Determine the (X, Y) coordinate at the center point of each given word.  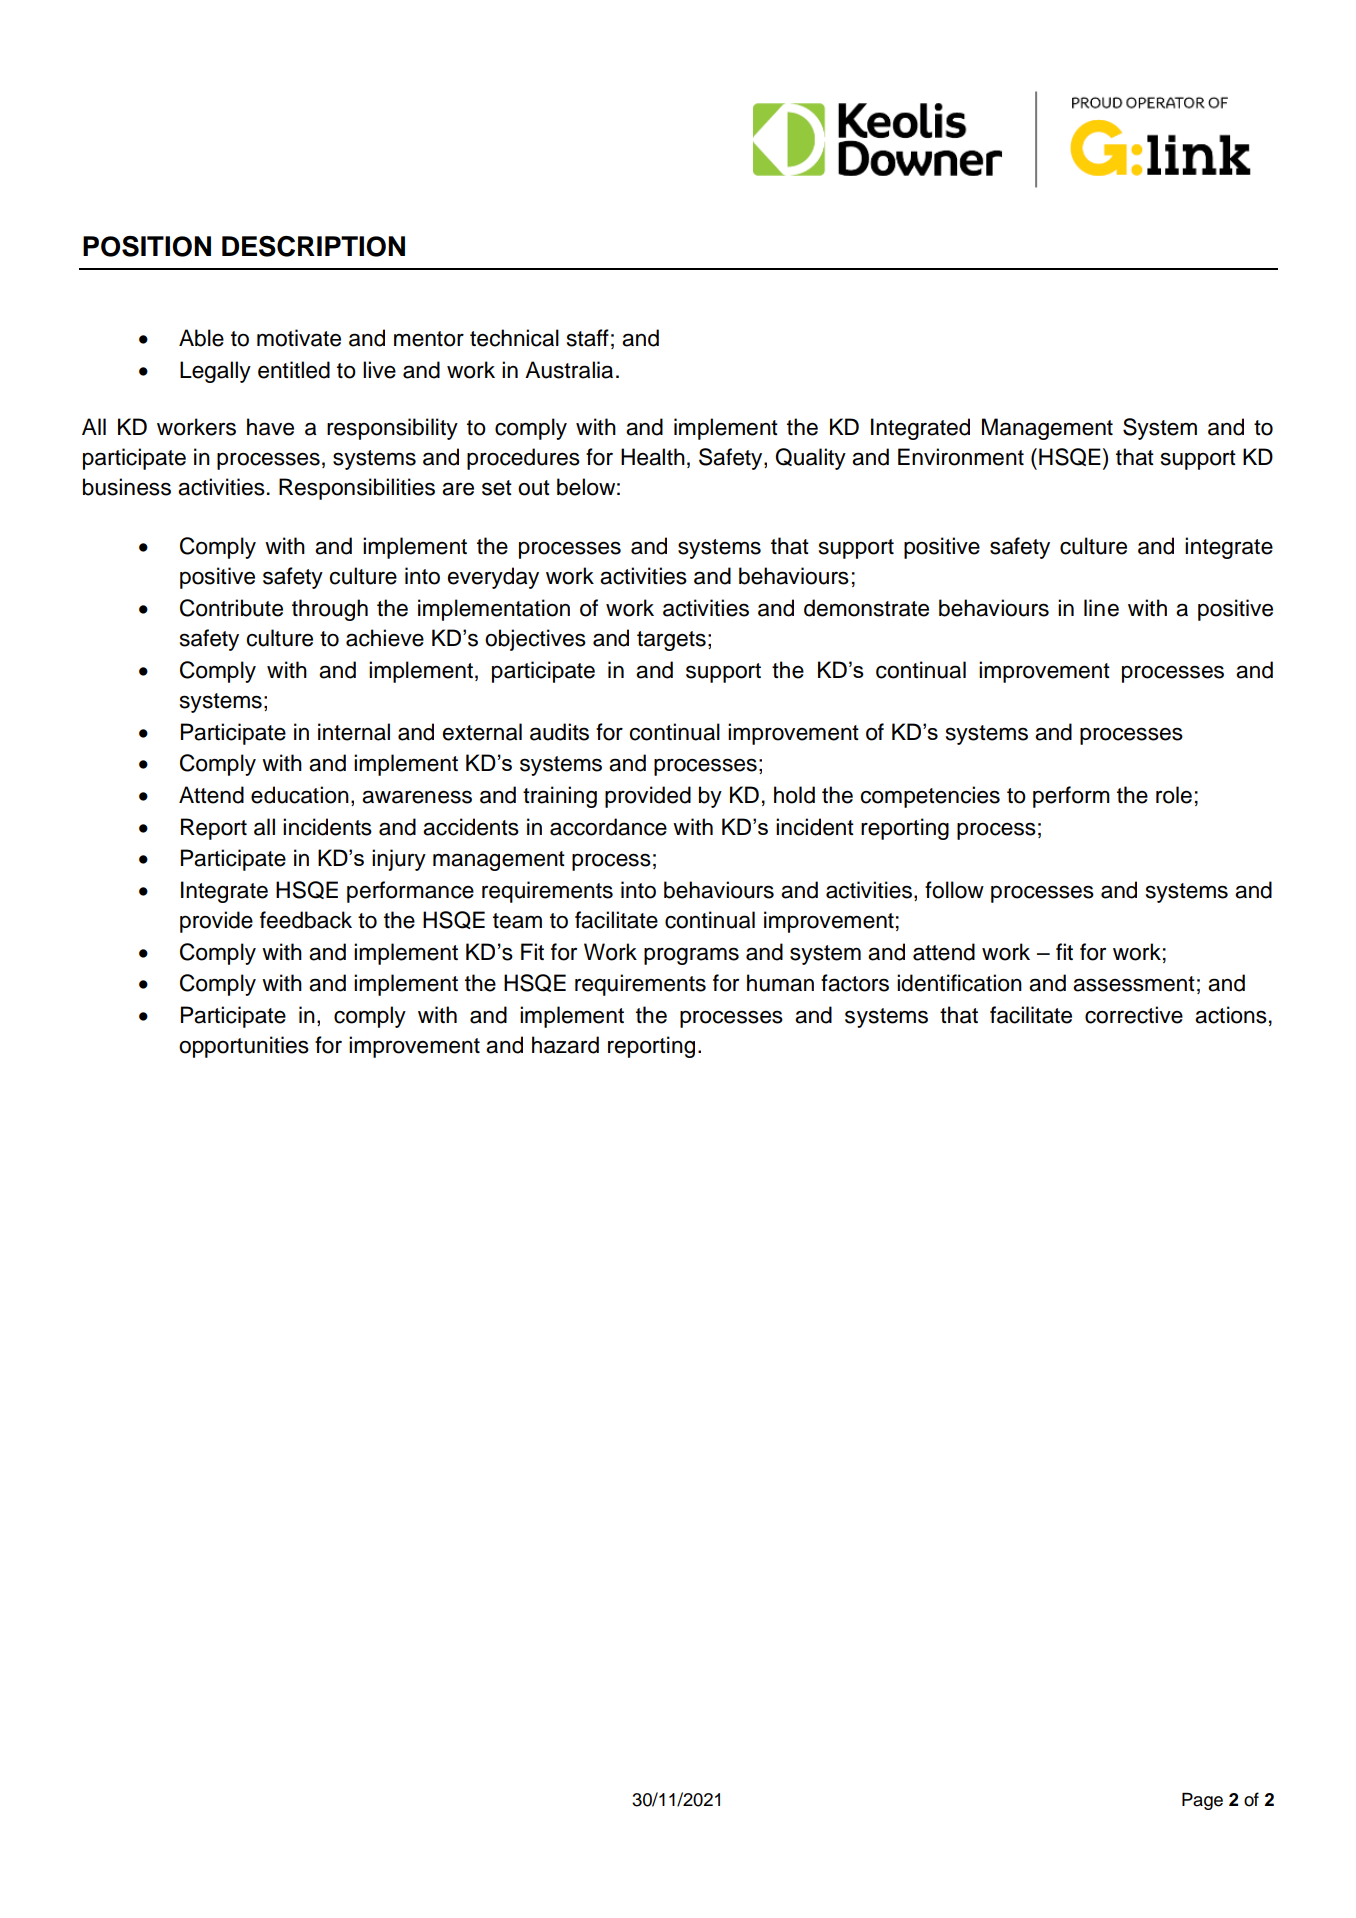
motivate (299, 338)
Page (1202, 1801)
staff (588, 338)
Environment (961, 457)
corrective (1134, 1015)
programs (691, 956)
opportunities (244, 1047)
